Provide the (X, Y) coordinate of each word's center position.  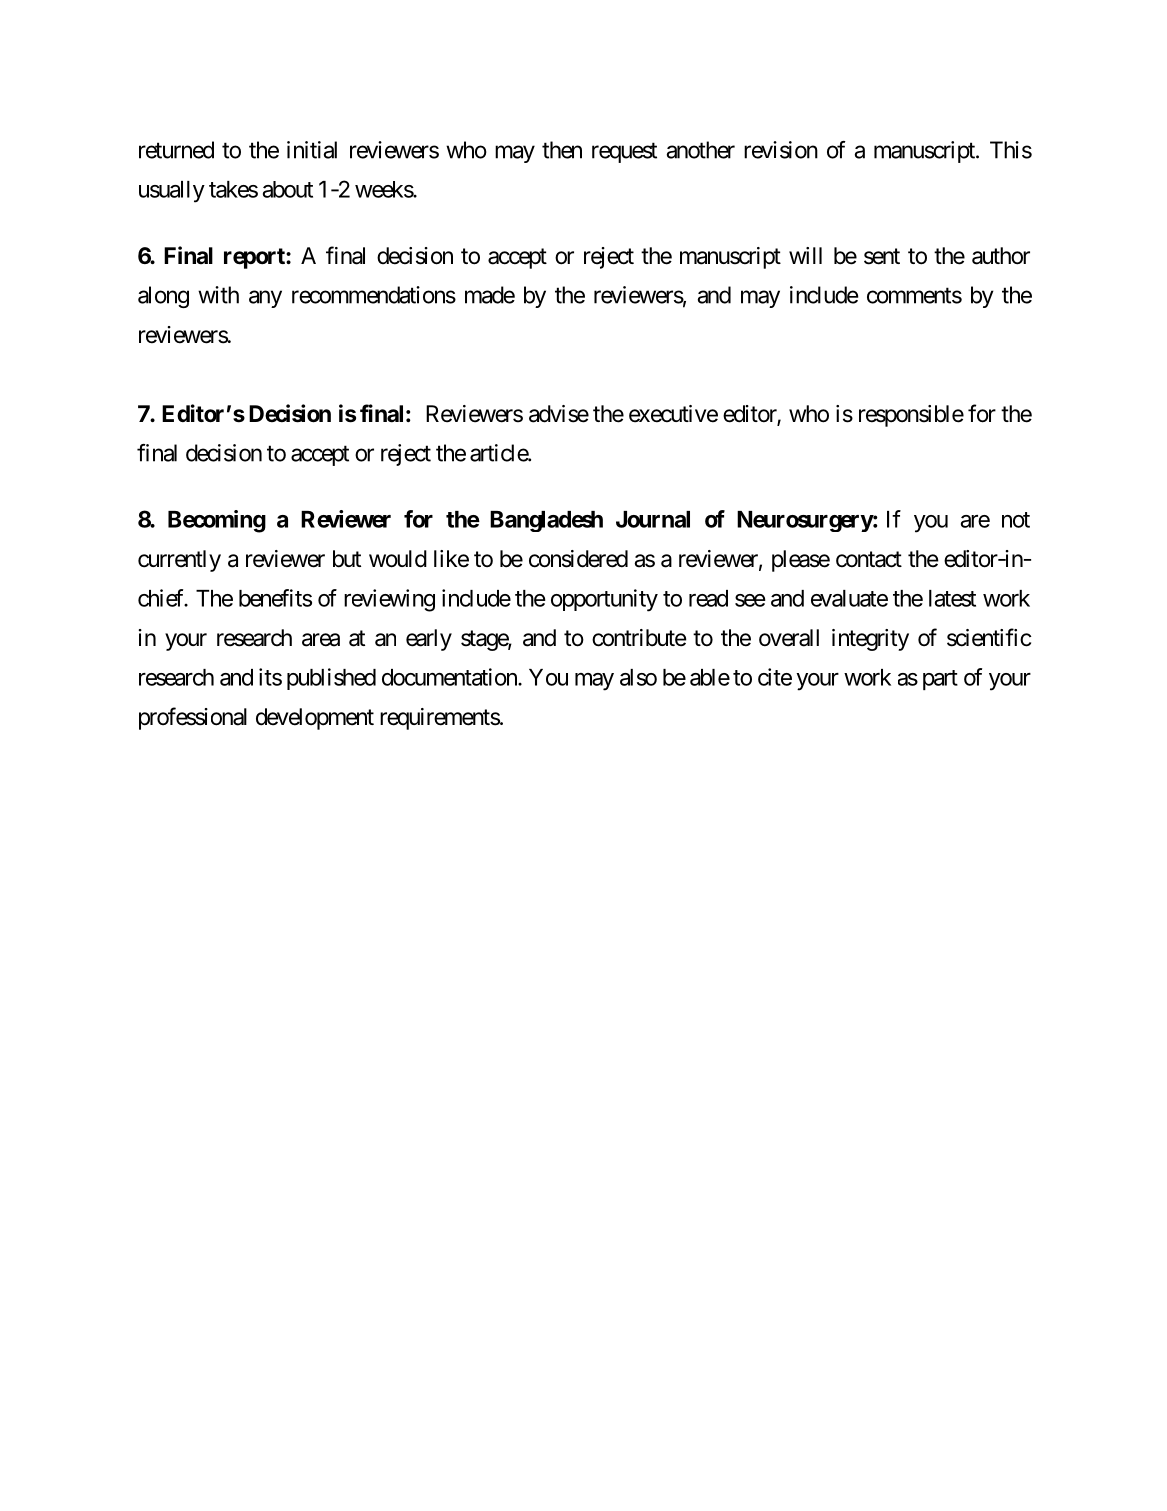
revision (781, 150)
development (315, 719)
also (638, 677)
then (562, 150)
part (940, 680)
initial (312, 150)
